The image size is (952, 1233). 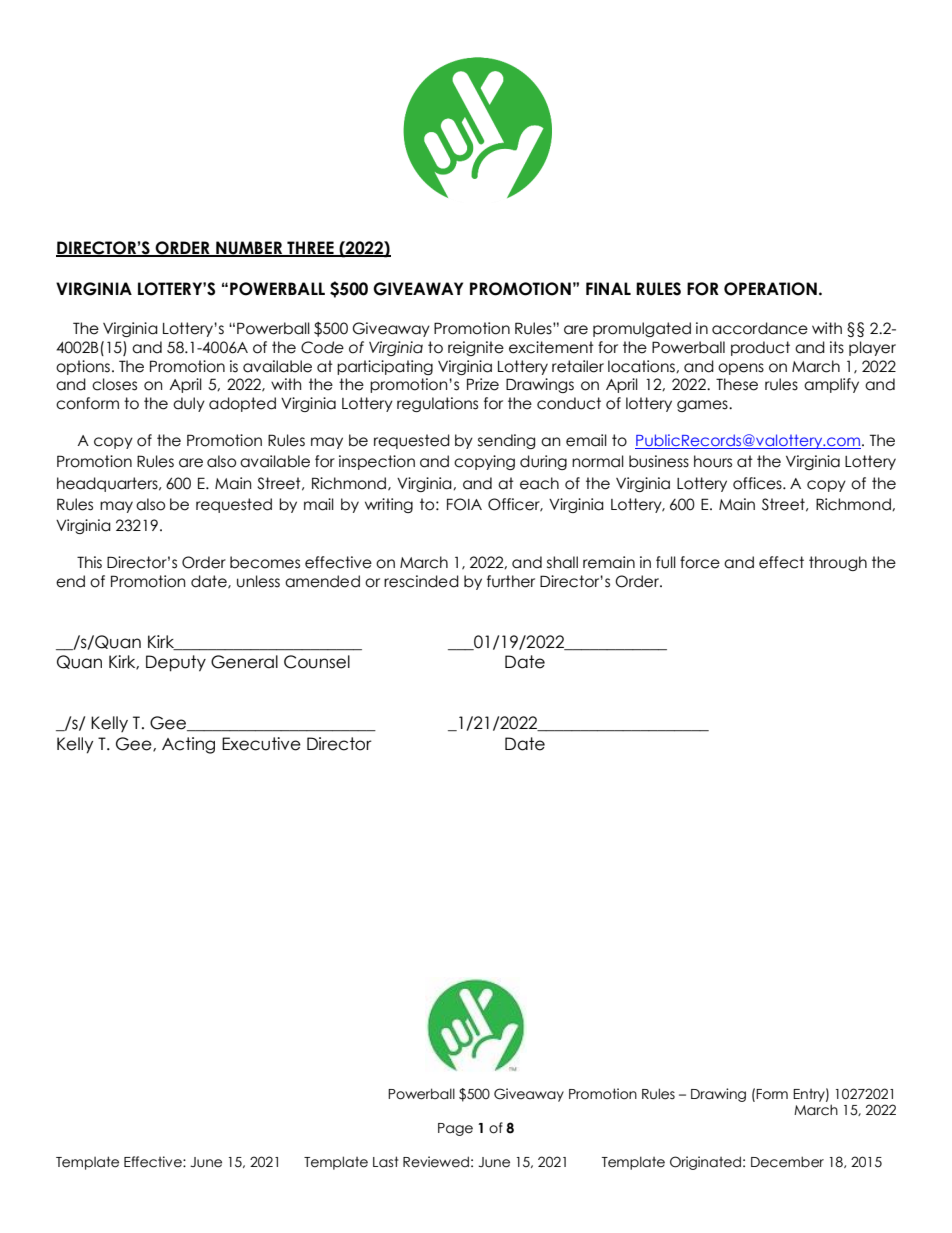 What do you see at coordinates (249, 249) in the image?
I see `NUMBER` at bounding box center [249, 249].
